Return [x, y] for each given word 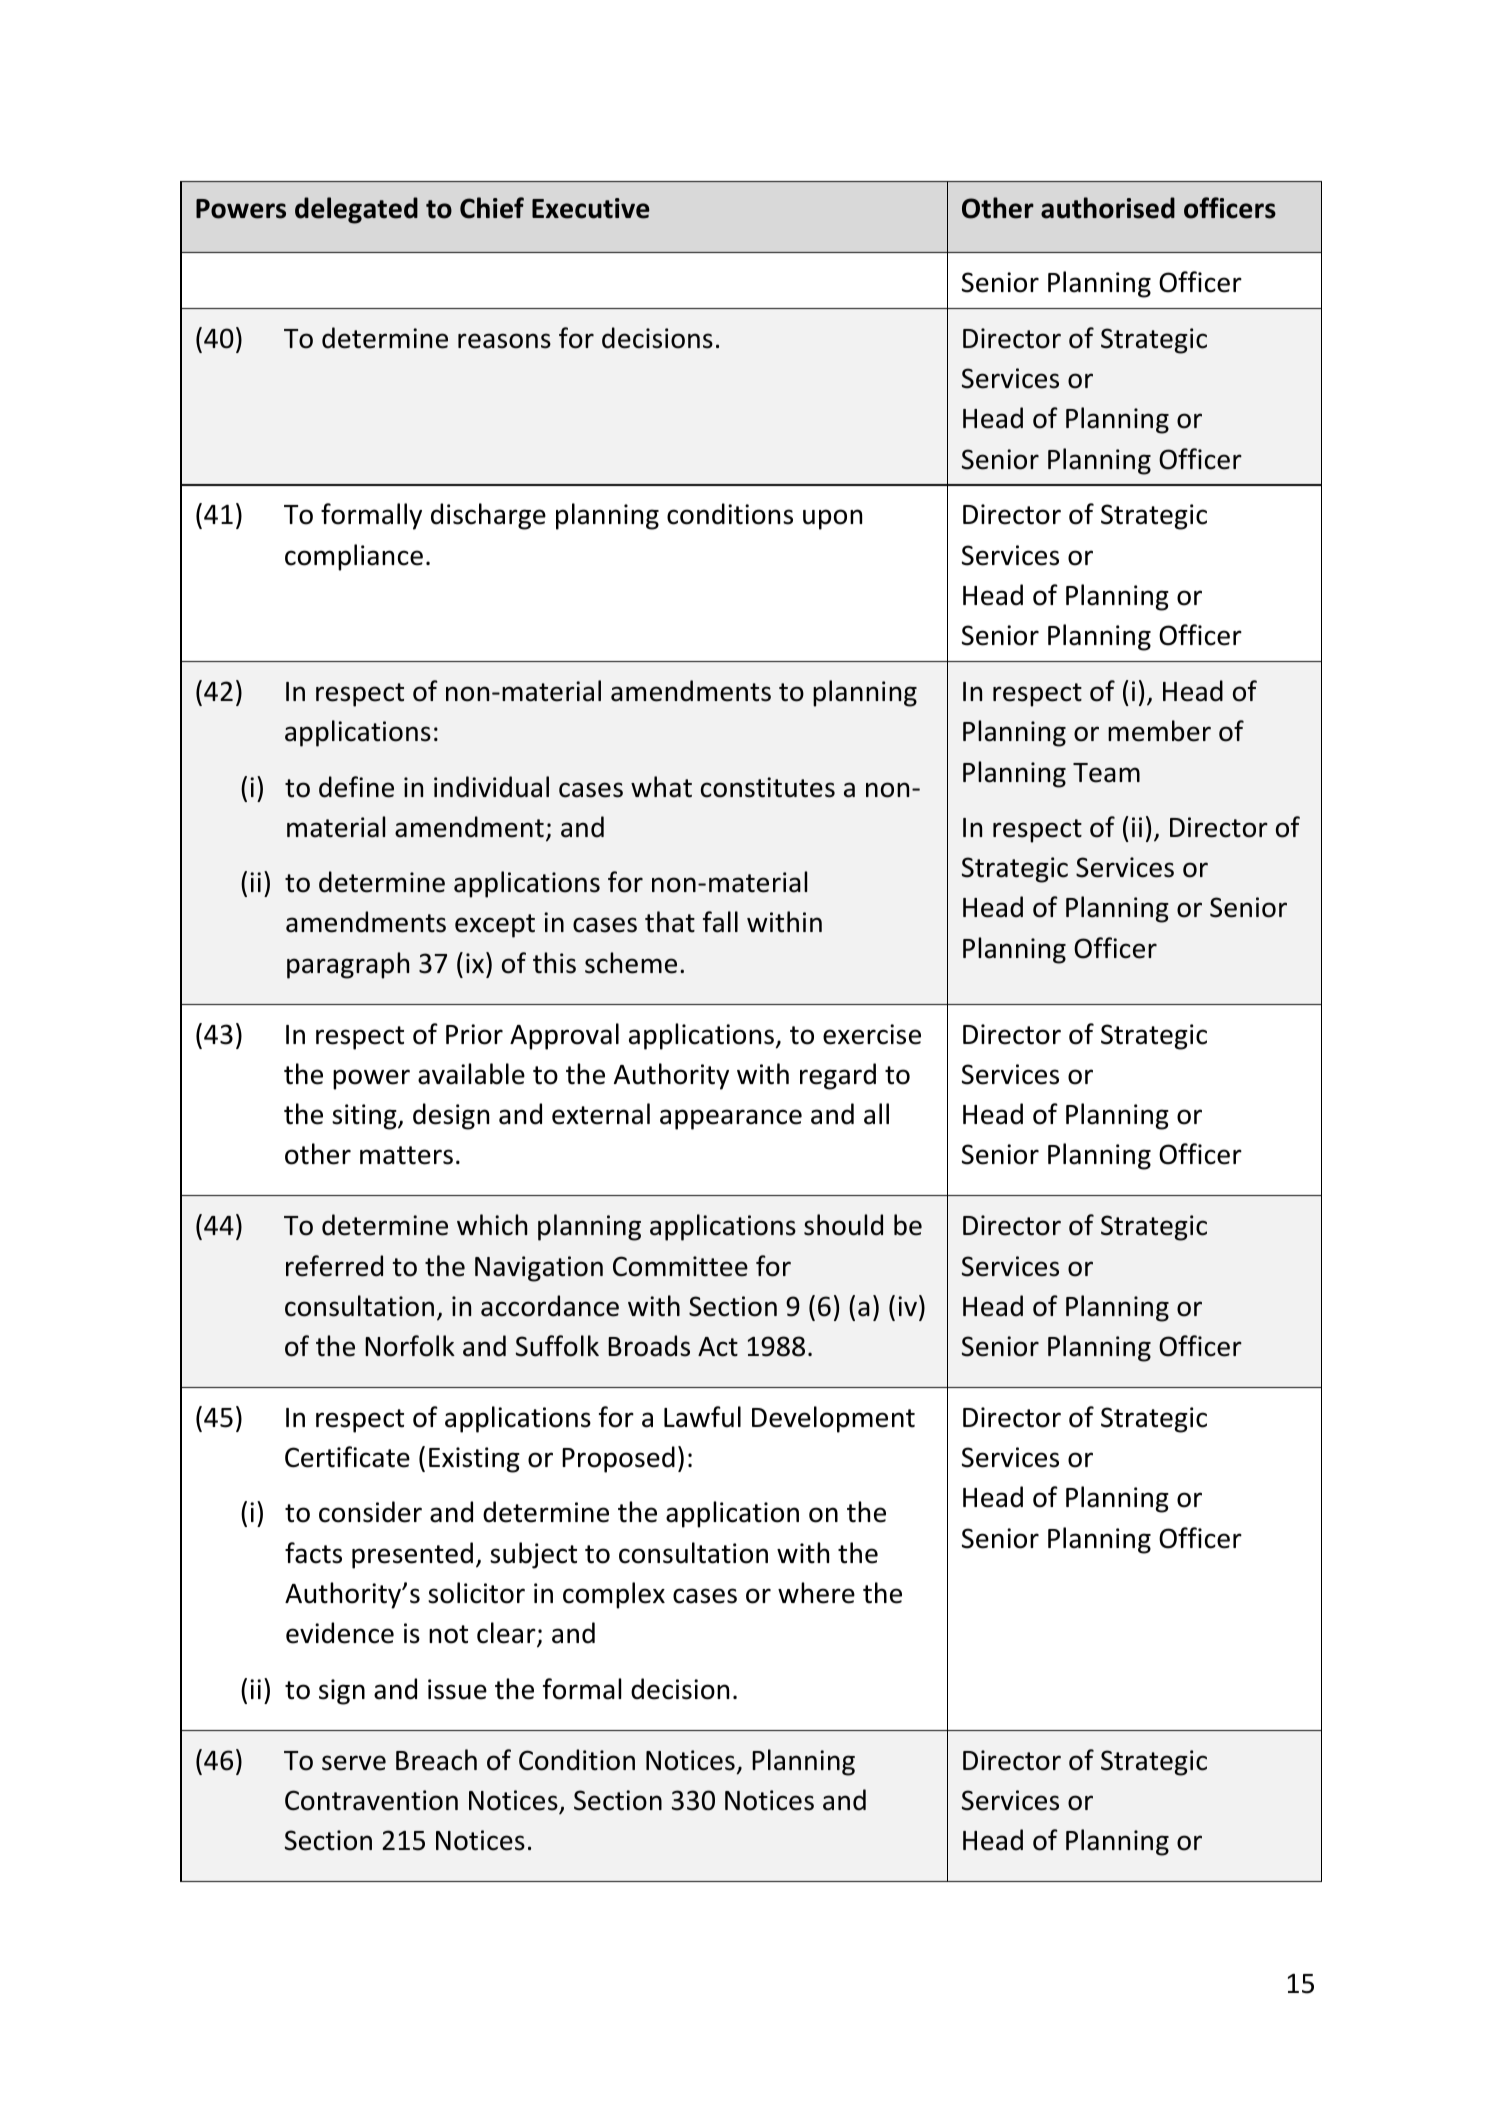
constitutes [768, 787]
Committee [680, 1266]
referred [334, 1266]
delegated [356, 210]
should [843, 1225]
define [356, 787]
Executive [591, 208]
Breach [436, 1760]
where [816, 1593]
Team [1106, 773]
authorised [1108, 208]
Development [833, 1419]
